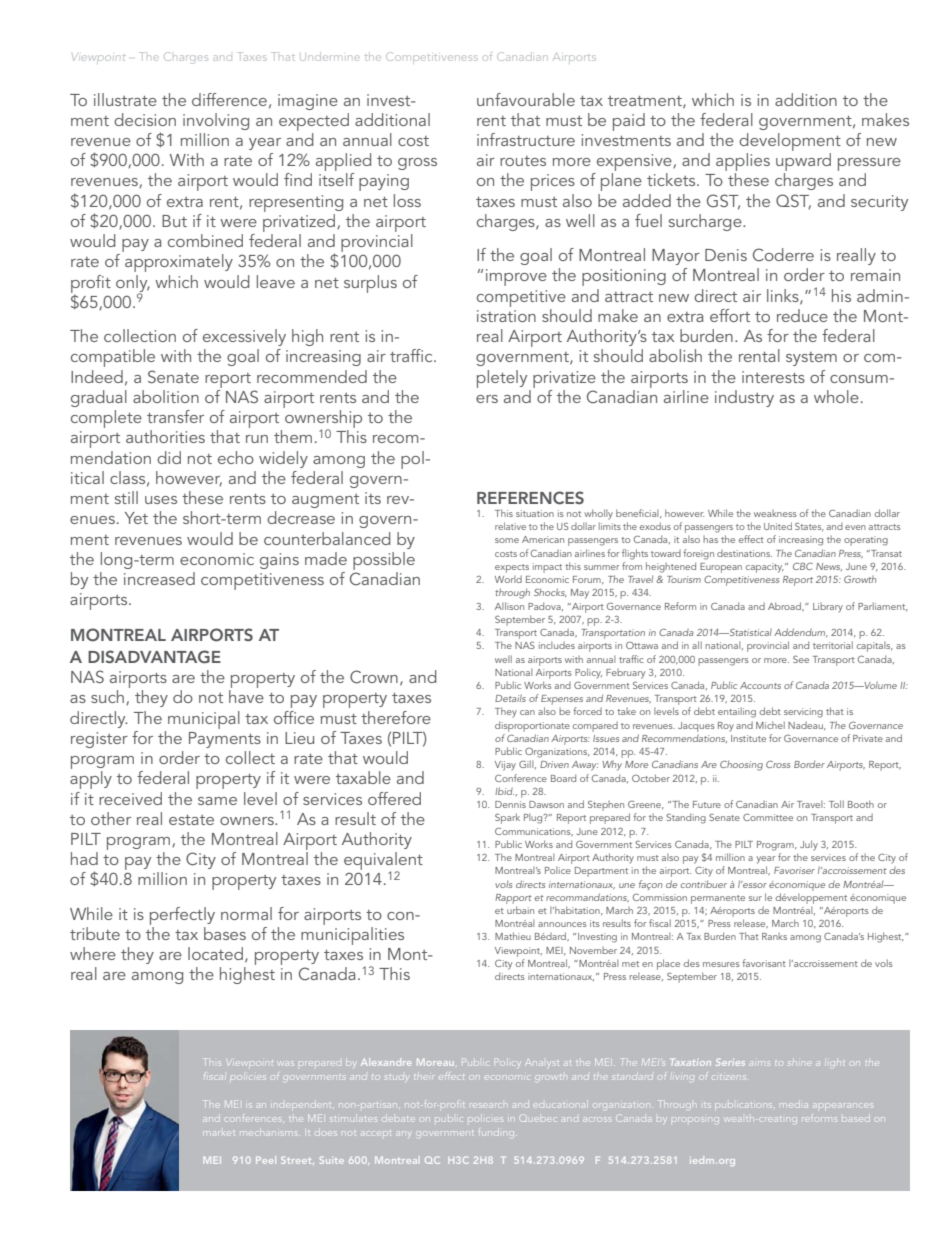 This document has height=1233, width=952. I want to click on uses, so click(161, 500).
